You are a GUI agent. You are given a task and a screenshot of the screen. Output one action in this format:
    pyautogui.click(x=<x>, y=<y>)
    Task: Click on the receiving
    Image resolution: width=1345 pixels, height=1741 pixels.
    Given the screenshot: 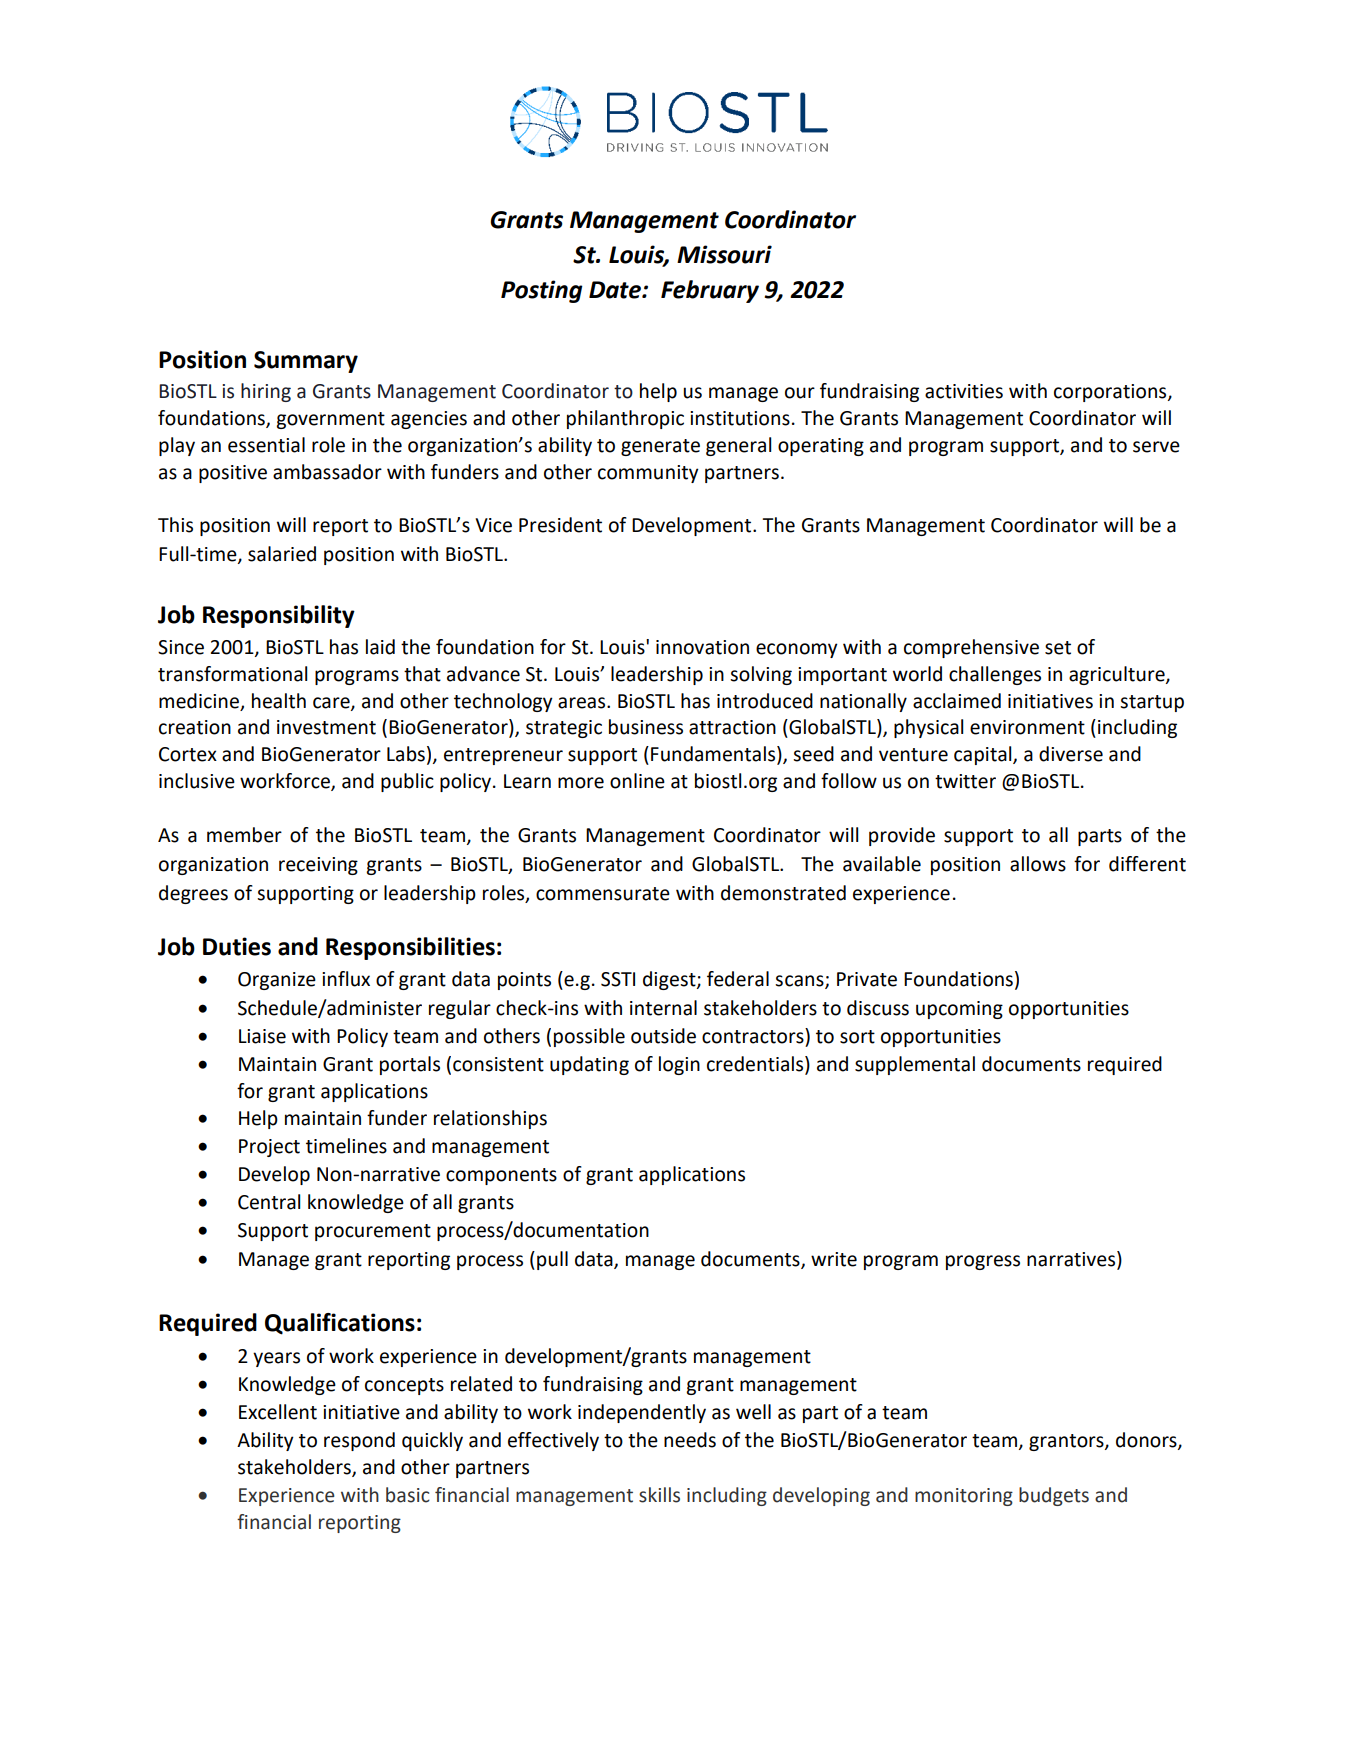 What is the action you would take?
    pyautogui.click(x=318, y=866)
